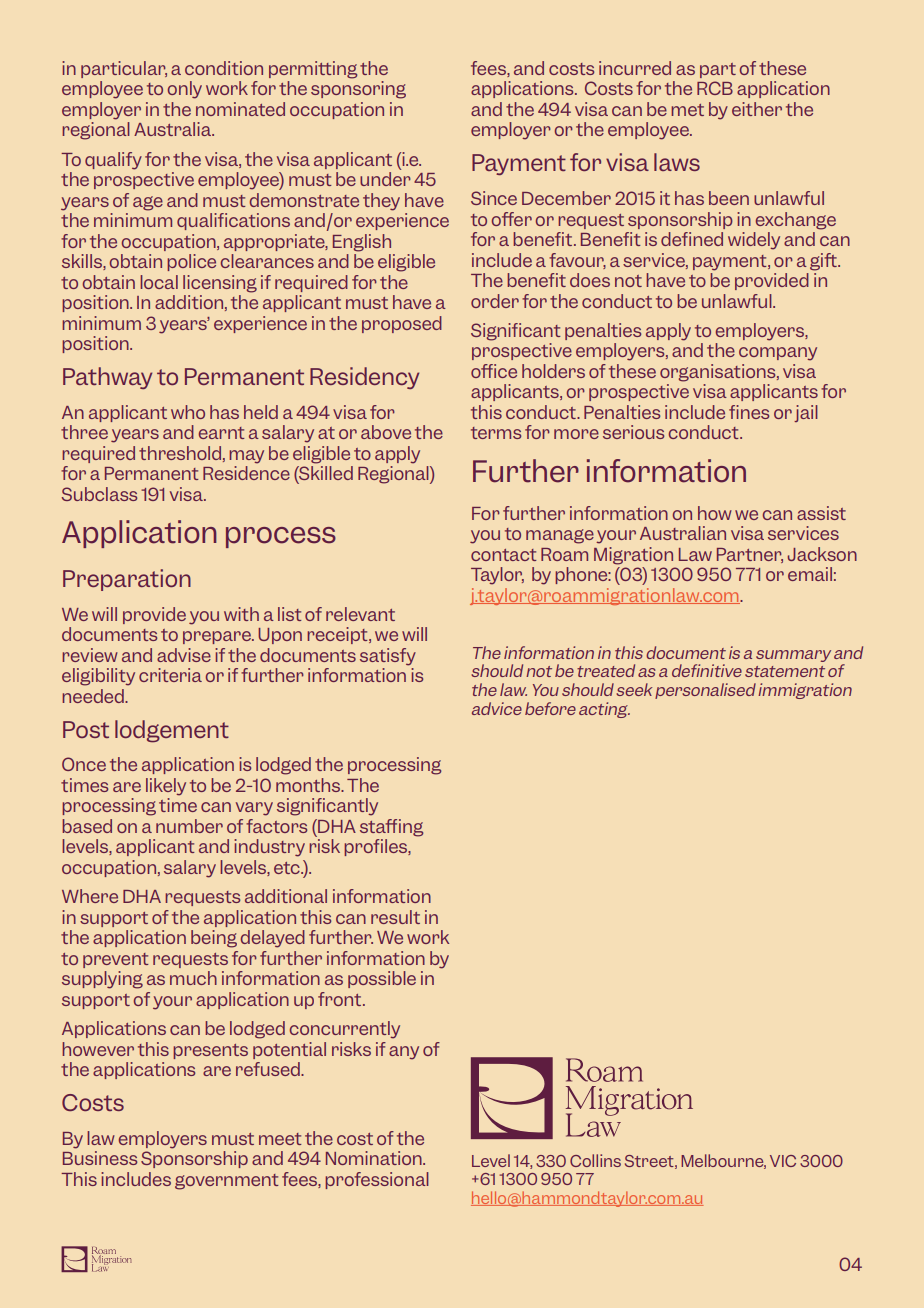 The image size is (924, 1308). I want to click on either, so click(757, 109).
